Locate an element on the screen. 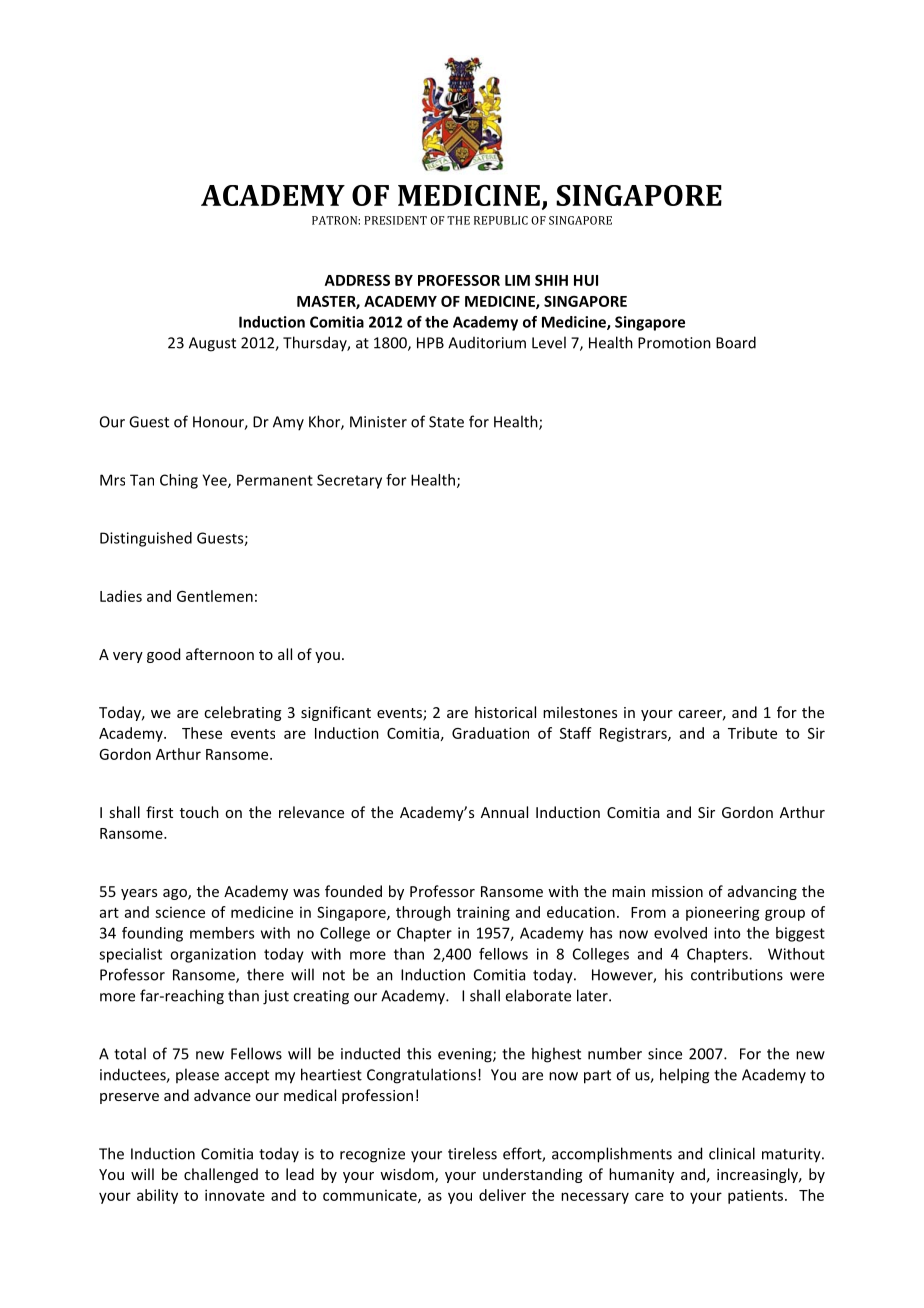  Secretary is located at coordinates (349, 481).
